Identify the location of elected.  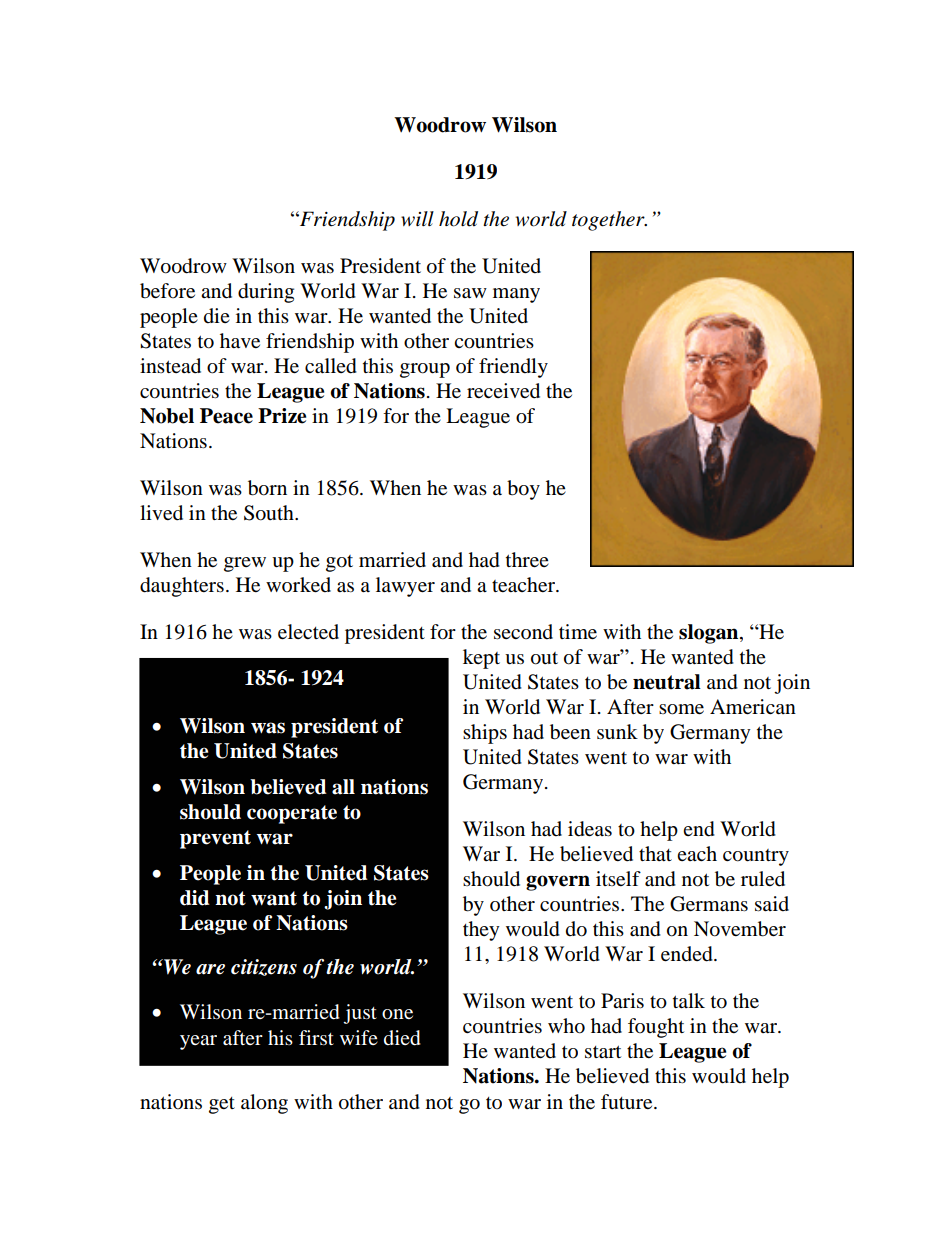
(308, 632).
